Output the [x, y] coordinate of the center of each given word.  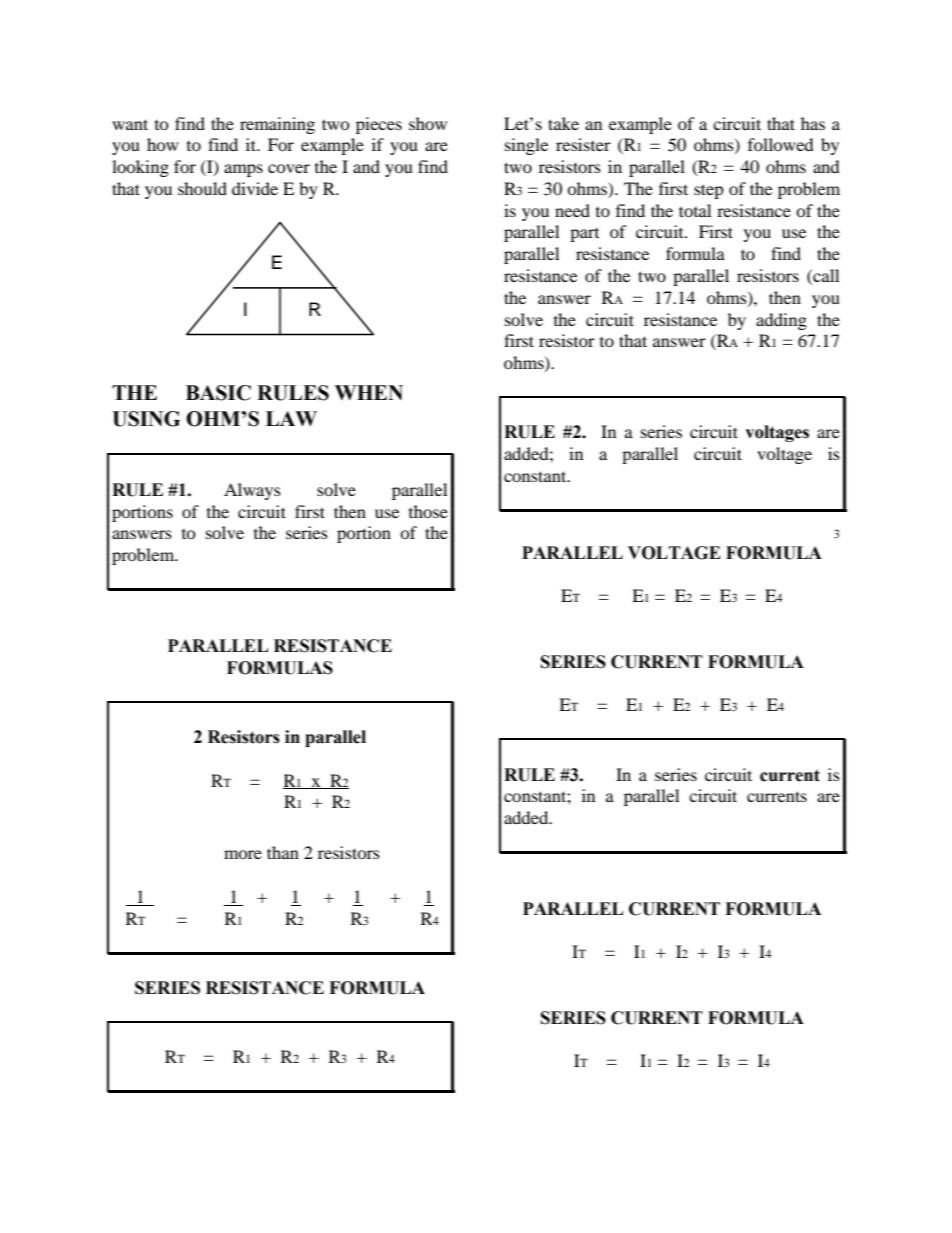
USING [146, 419]
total [695, 210]
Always [252, 491]
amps [243, 170]
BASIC [218, 393]
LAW [291, 418]
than [283, 852]
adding [781, 321]
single [526, 146]
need [572, 210]
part [584, 235]
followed [781, 144]
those [428, 511]
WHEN [369, 392]
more [243, 854]
